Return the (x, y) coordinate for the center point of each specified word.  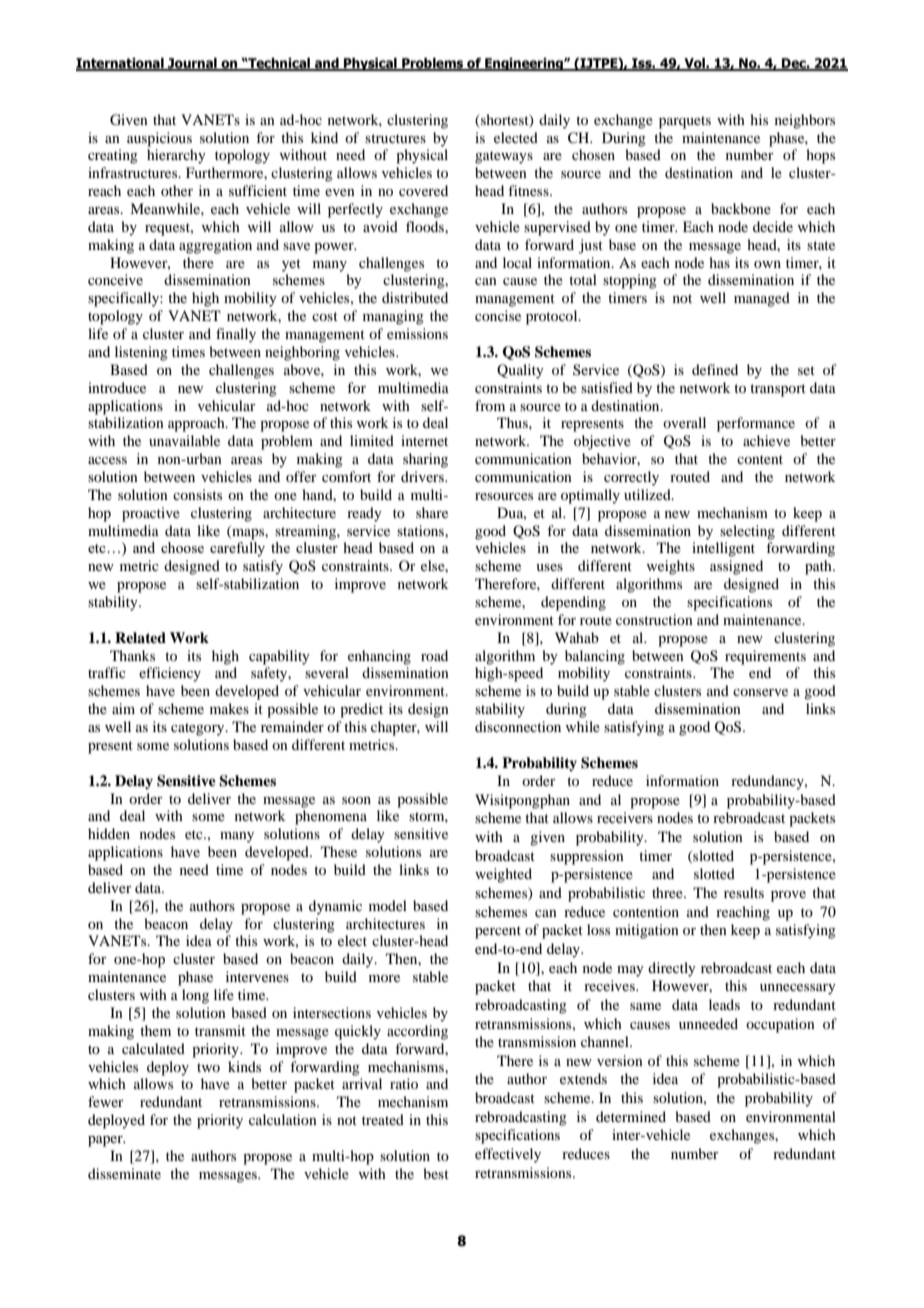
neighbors (805, 121)
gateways (504, 157)
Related (140, 637)
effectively (508, 1155)
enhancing (379, 657)
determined (631, 1116)
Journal (192, 64)
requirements (765, 657)
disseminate (124, 1173)
